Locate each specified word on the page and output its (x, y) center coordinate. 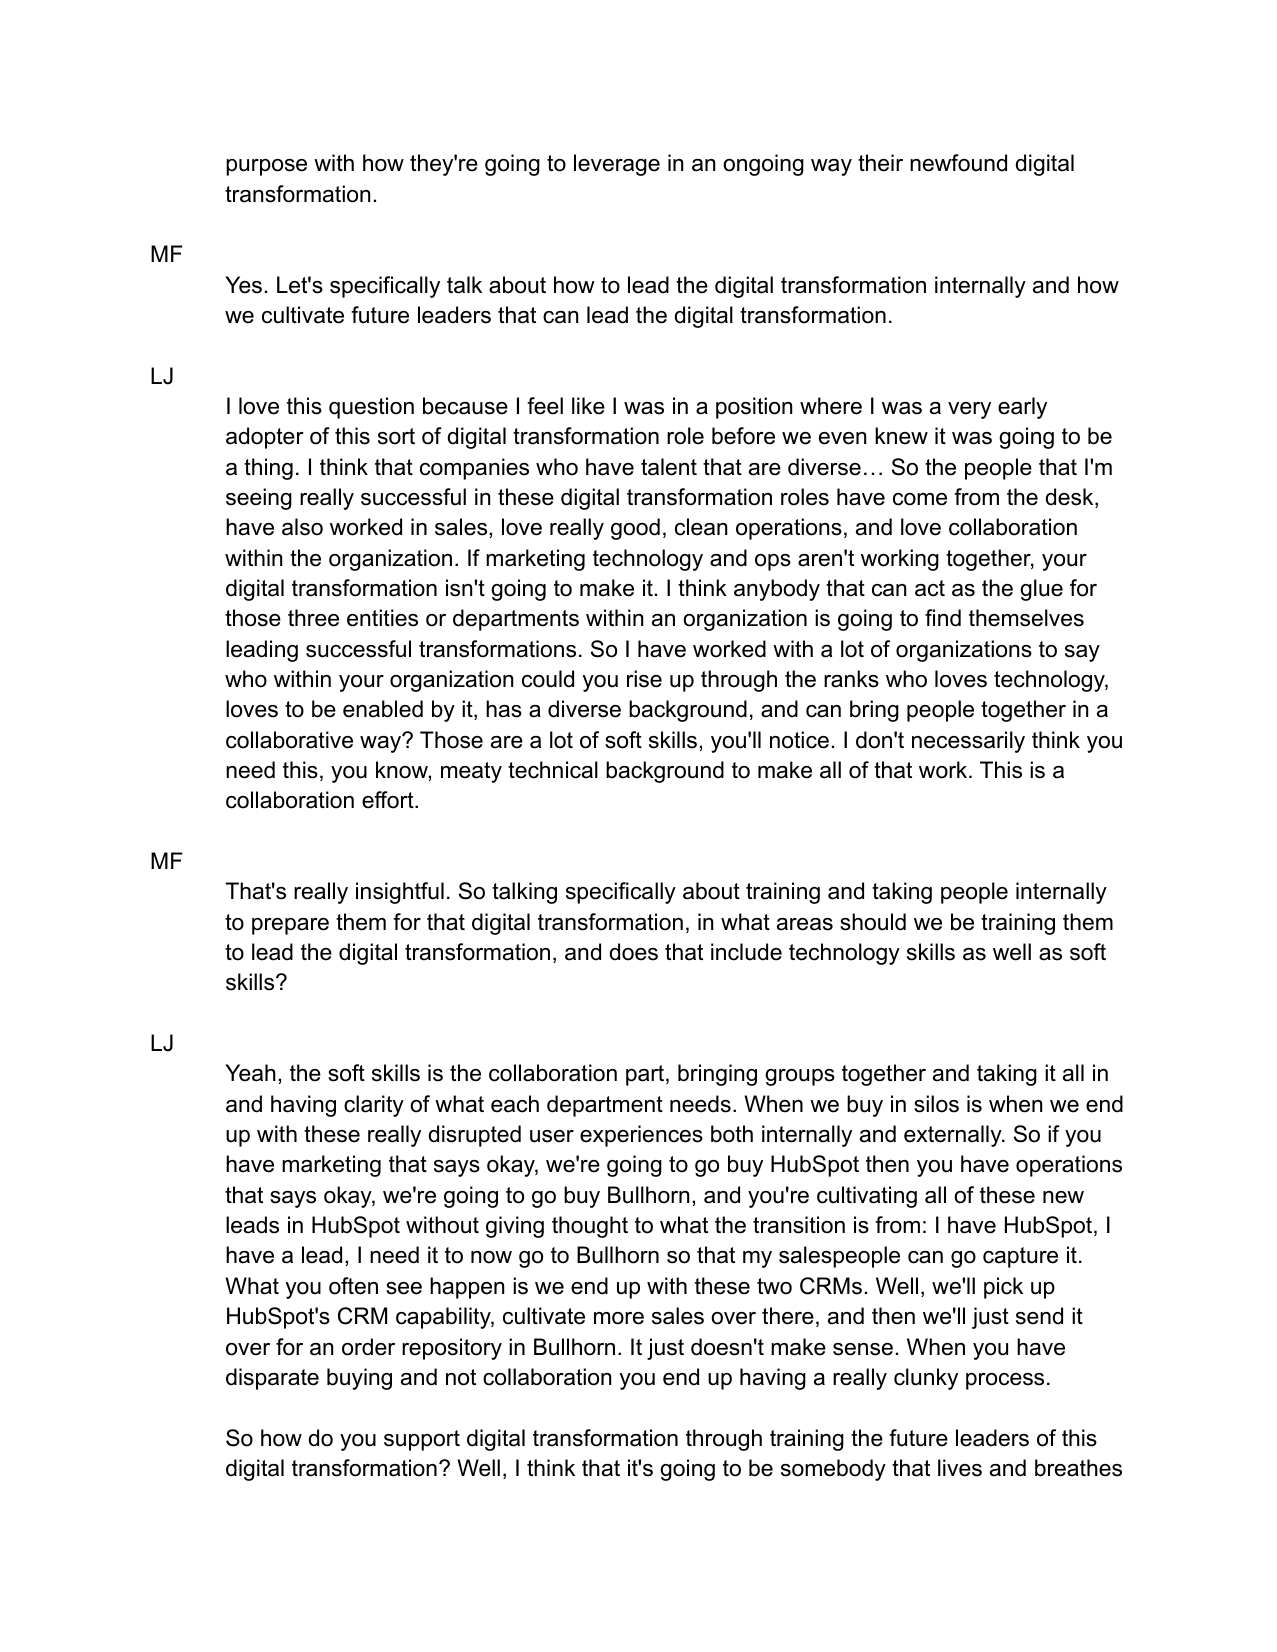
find (943, 618)
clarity (374, 1106)
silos (936, 1104)
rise (644, 679)
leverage (617, 165)
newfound (958, 163)
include (746, 952)
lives (960, 1468)
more (619, 1318)
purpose (266, 167)
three (313, 618)
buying (359, 1379)
